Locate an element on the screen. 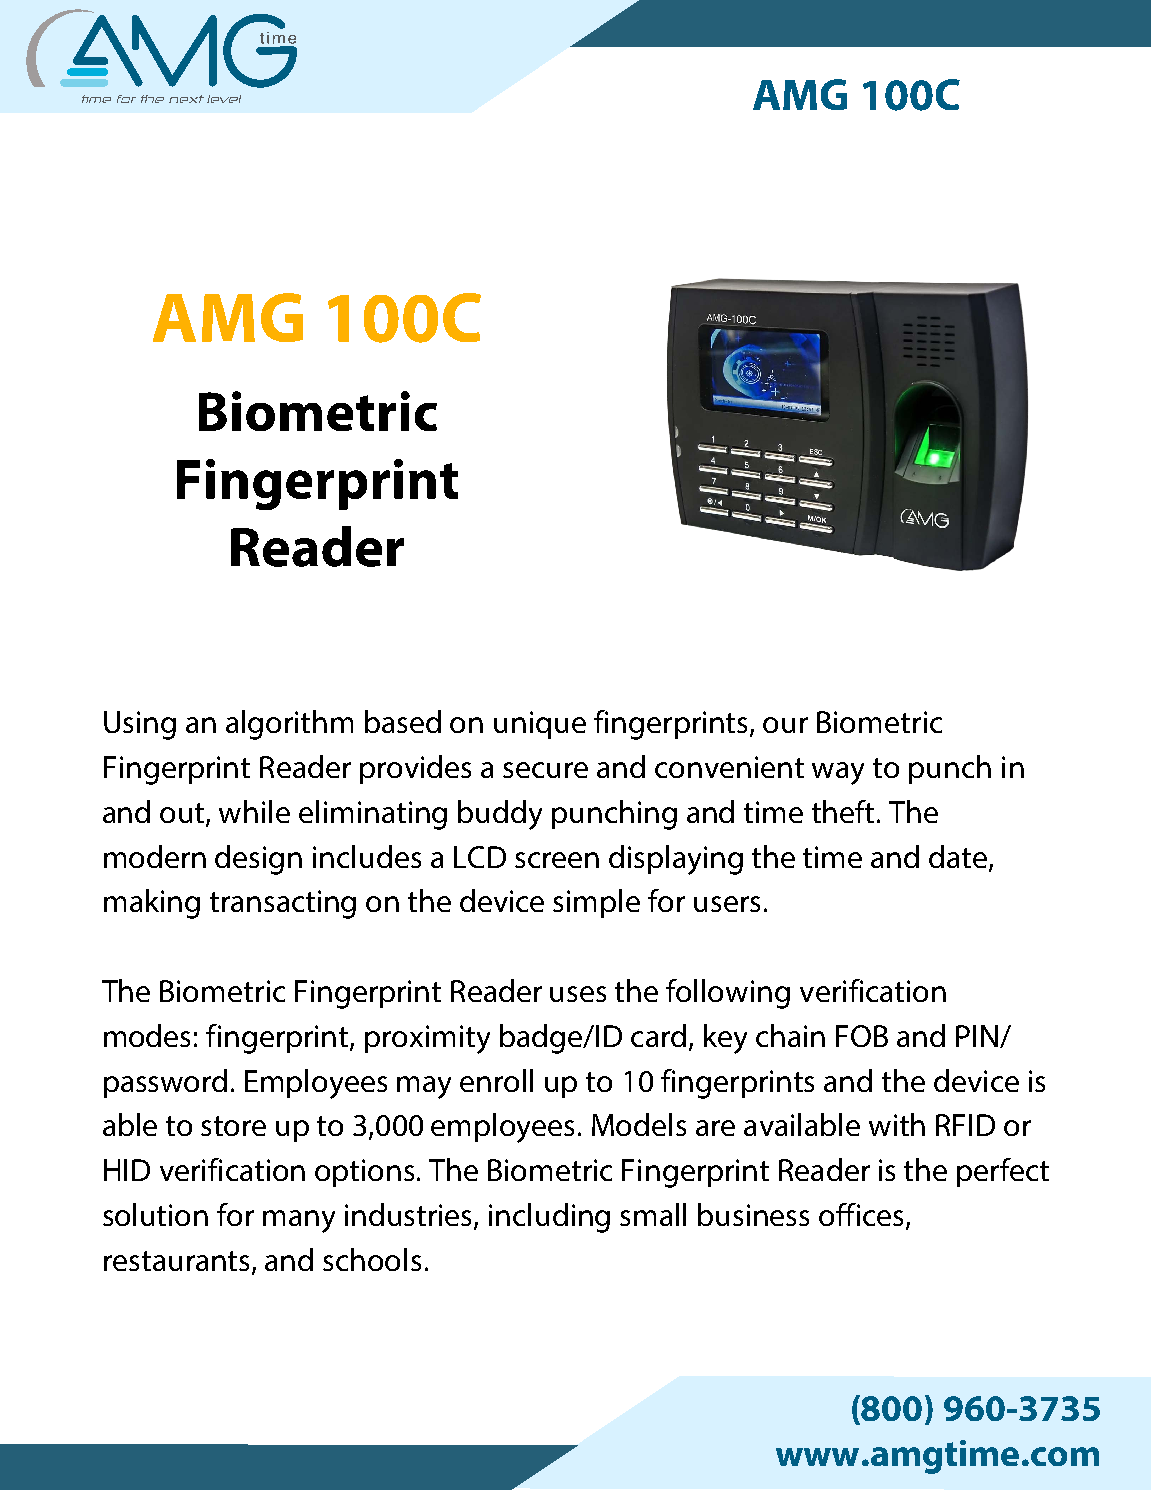 This screenshot has height=1490, width=1151. modes is located at coordinates (147, 1035).
